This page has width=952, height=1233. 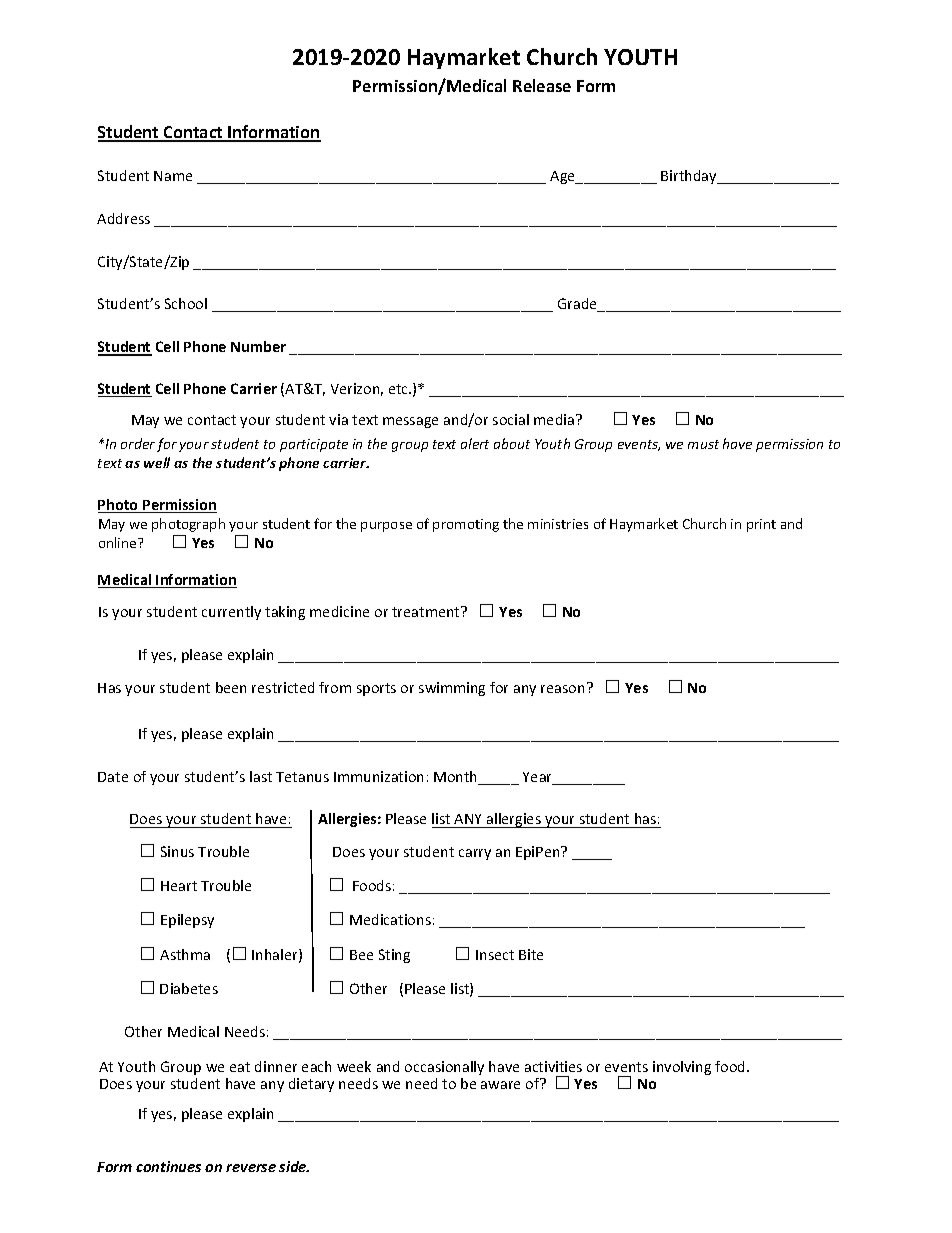 What do you see at coordinates (542, 85) in the page?
I see `Release` at bounding box center [542, 85].
